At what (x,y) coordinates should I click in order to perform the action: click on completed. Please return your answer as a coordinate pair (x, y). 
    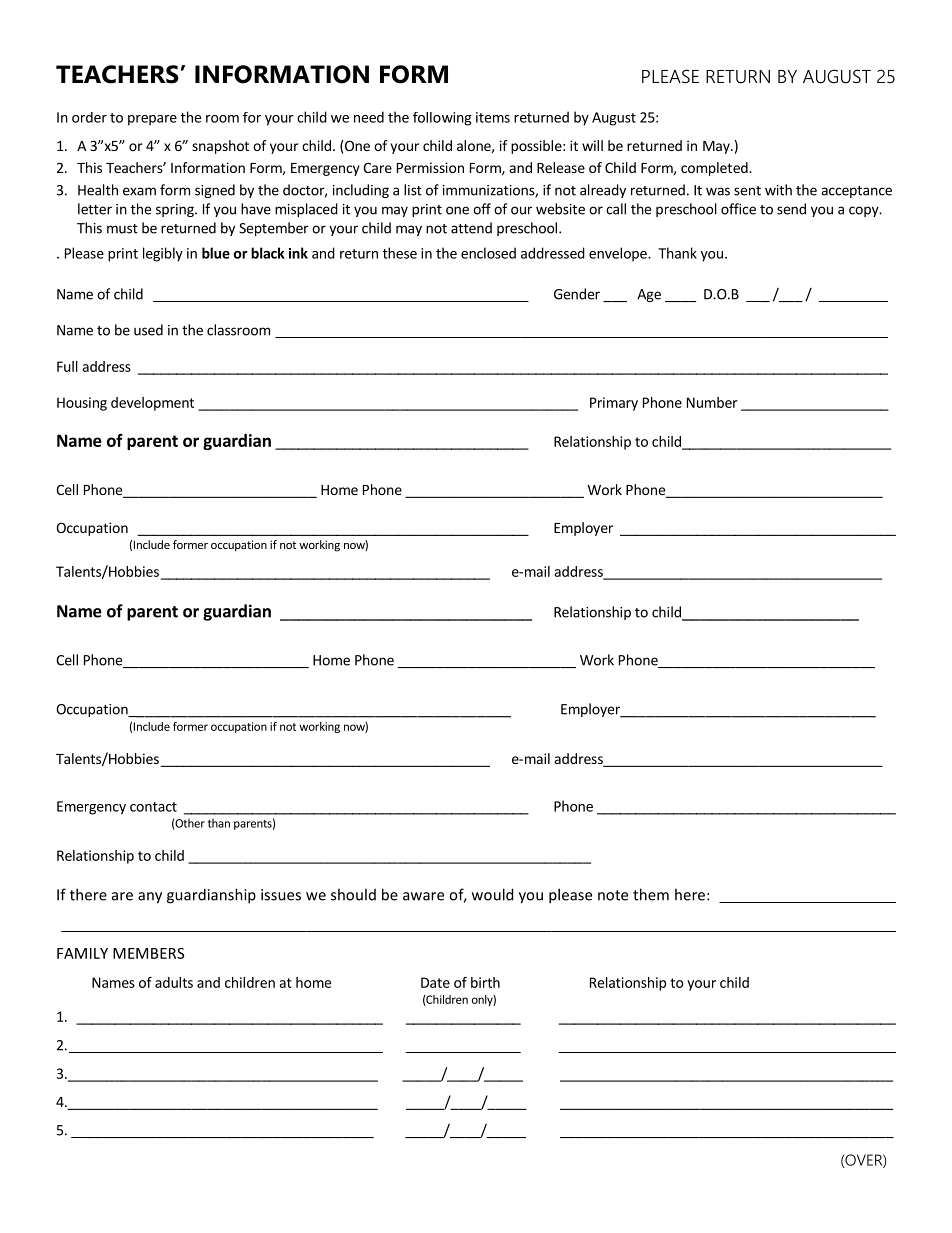
    Looking at the image, I should click on (715, 169).
